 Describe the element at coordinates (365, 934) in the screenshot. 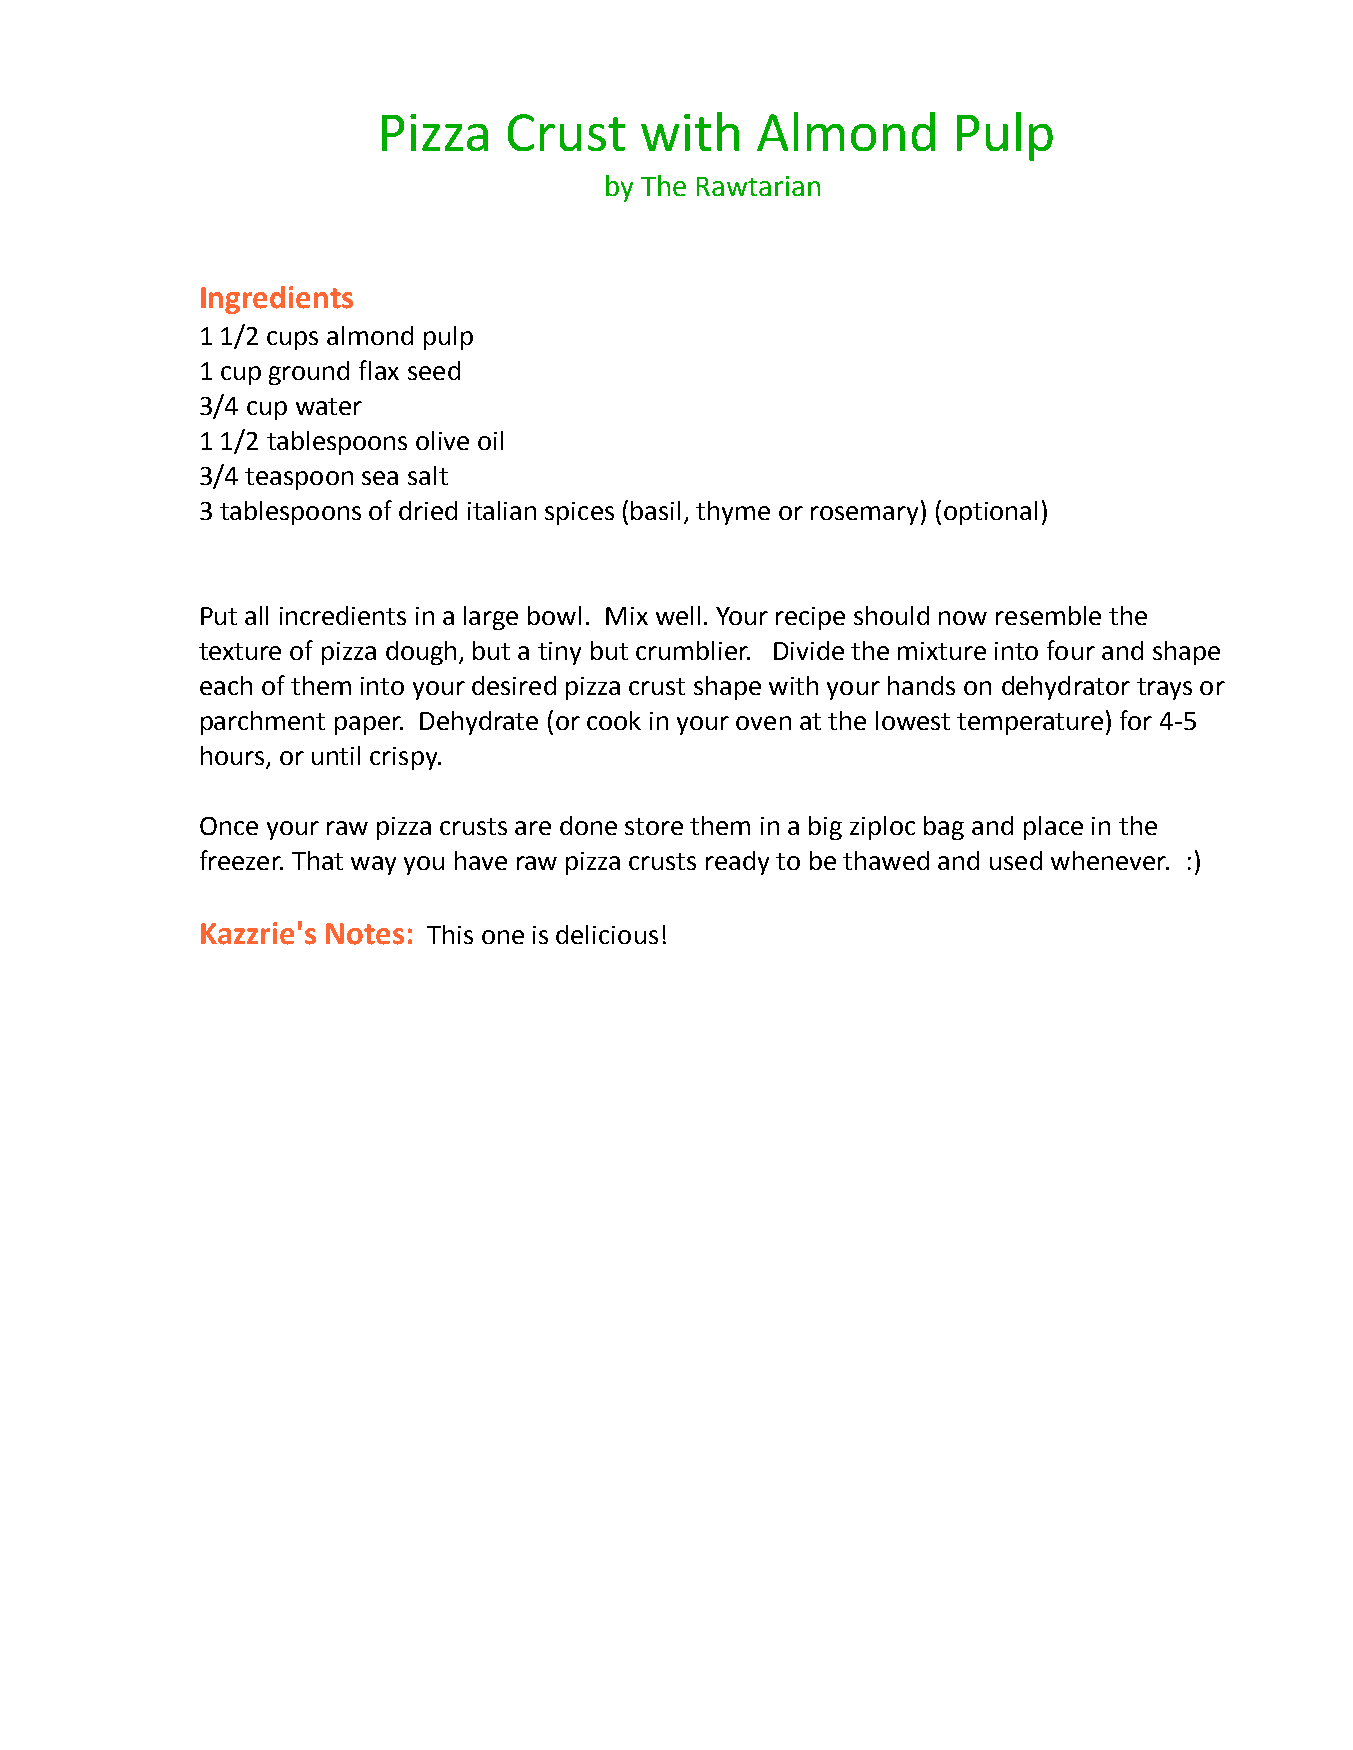

I see `Notes` at that location.
